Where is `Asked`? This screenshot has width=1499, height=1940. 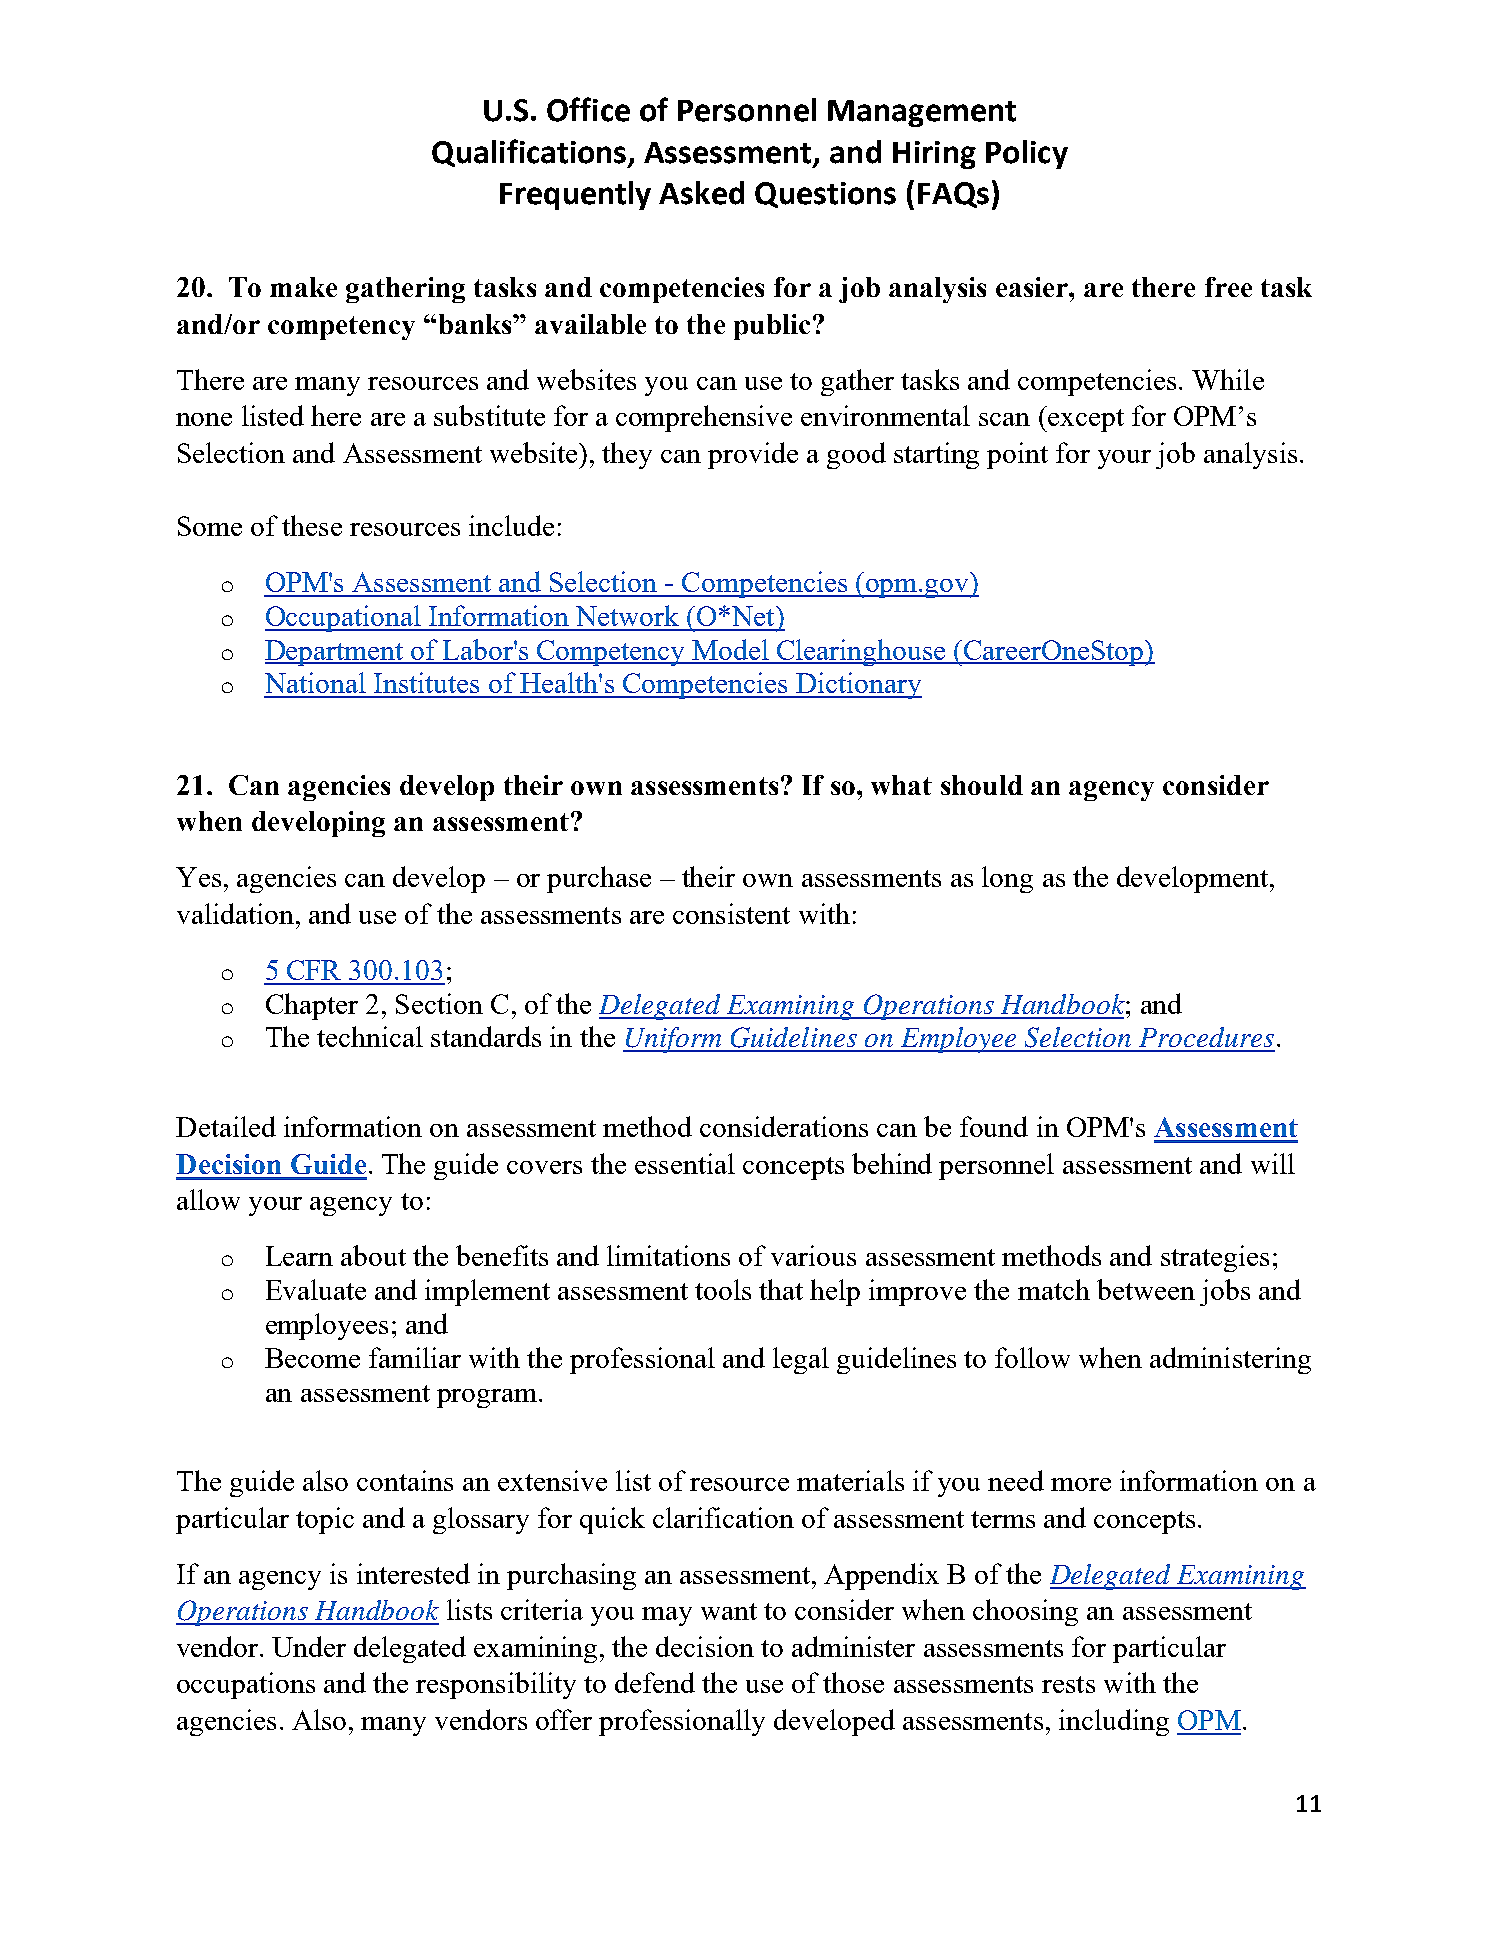 Asked is located at coordinates (701, 193).
